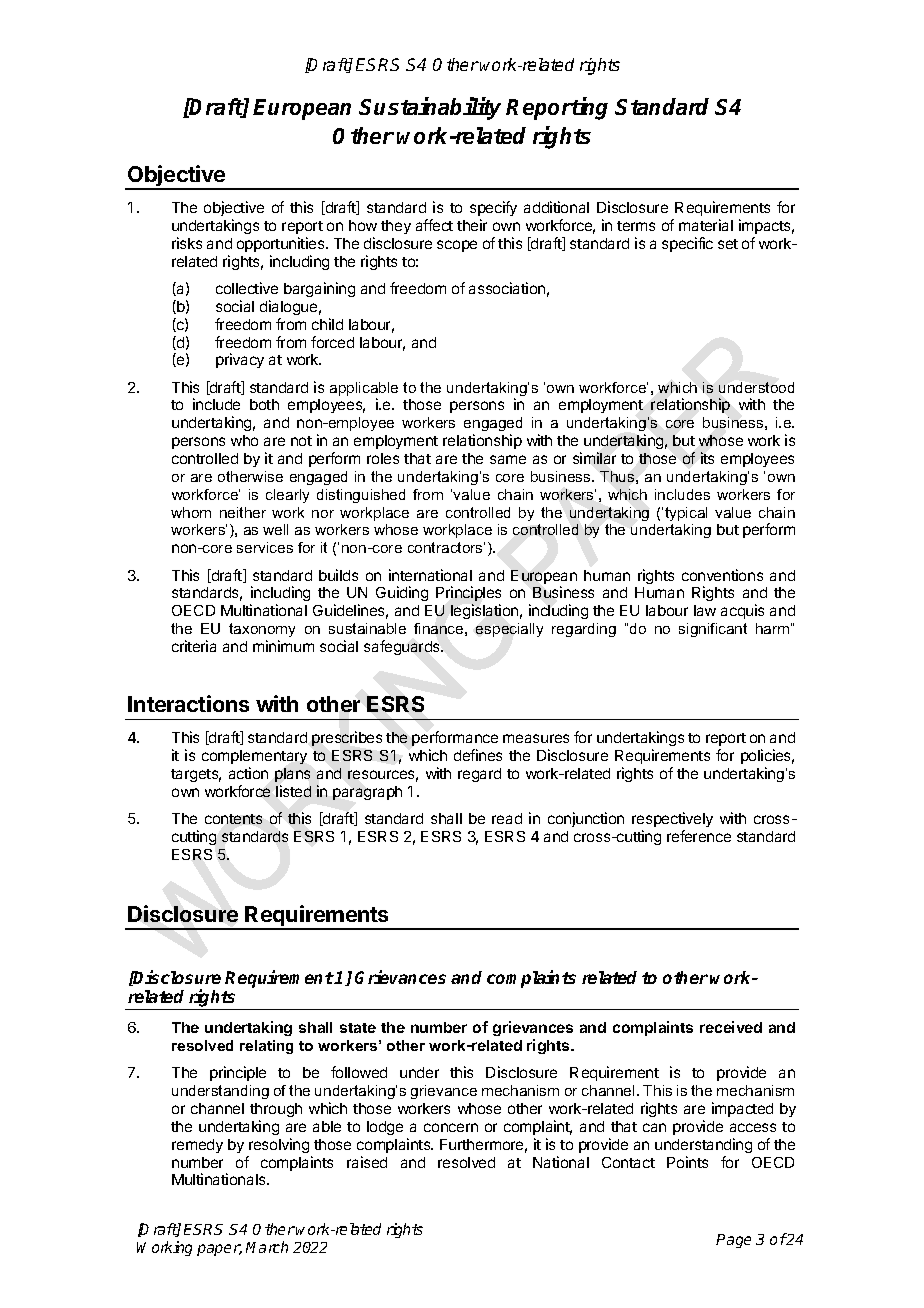 The width and height of the screenshot is (924, 1308). Describe the element at coordinates (267, 1247) in the screenshot. I see `March` at that location.
